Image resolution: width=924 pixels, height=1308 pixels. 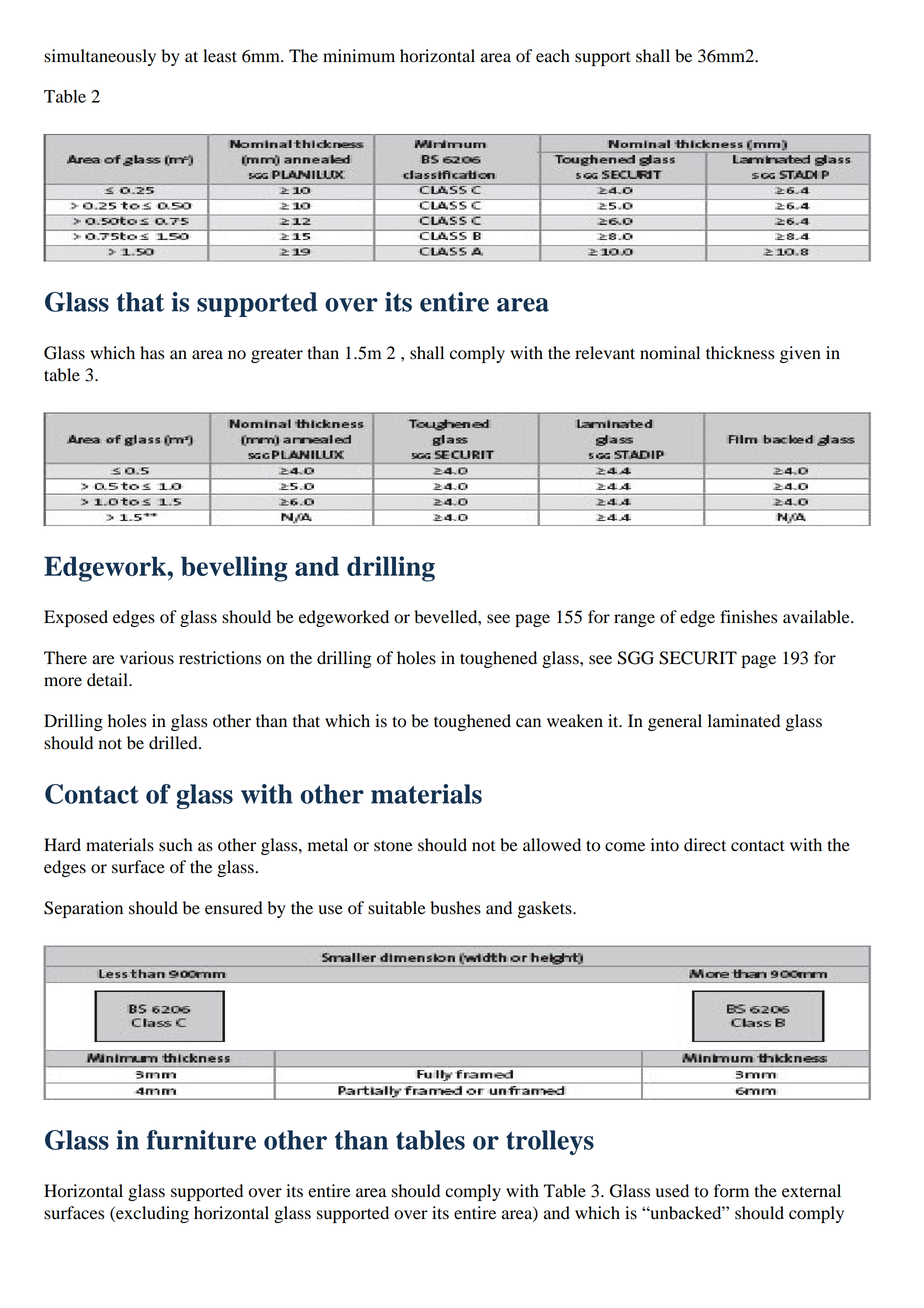 What do you see at coordinates (550, 1142) in the screenshot?
I see `trolleys` at bounding box center [550, 1142].
